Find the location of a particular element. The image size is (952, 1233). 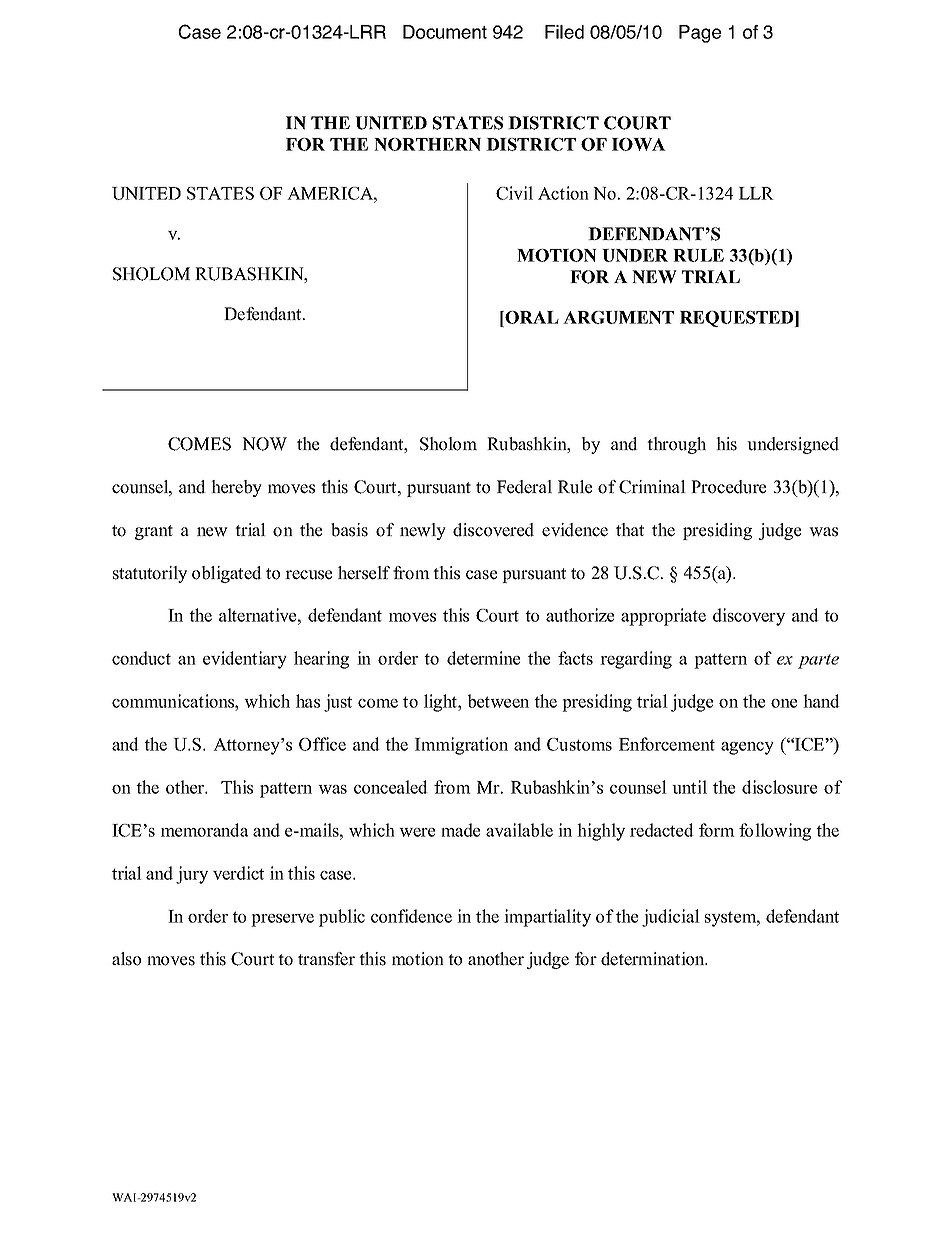

Page is located at coordinates (700, 34).
